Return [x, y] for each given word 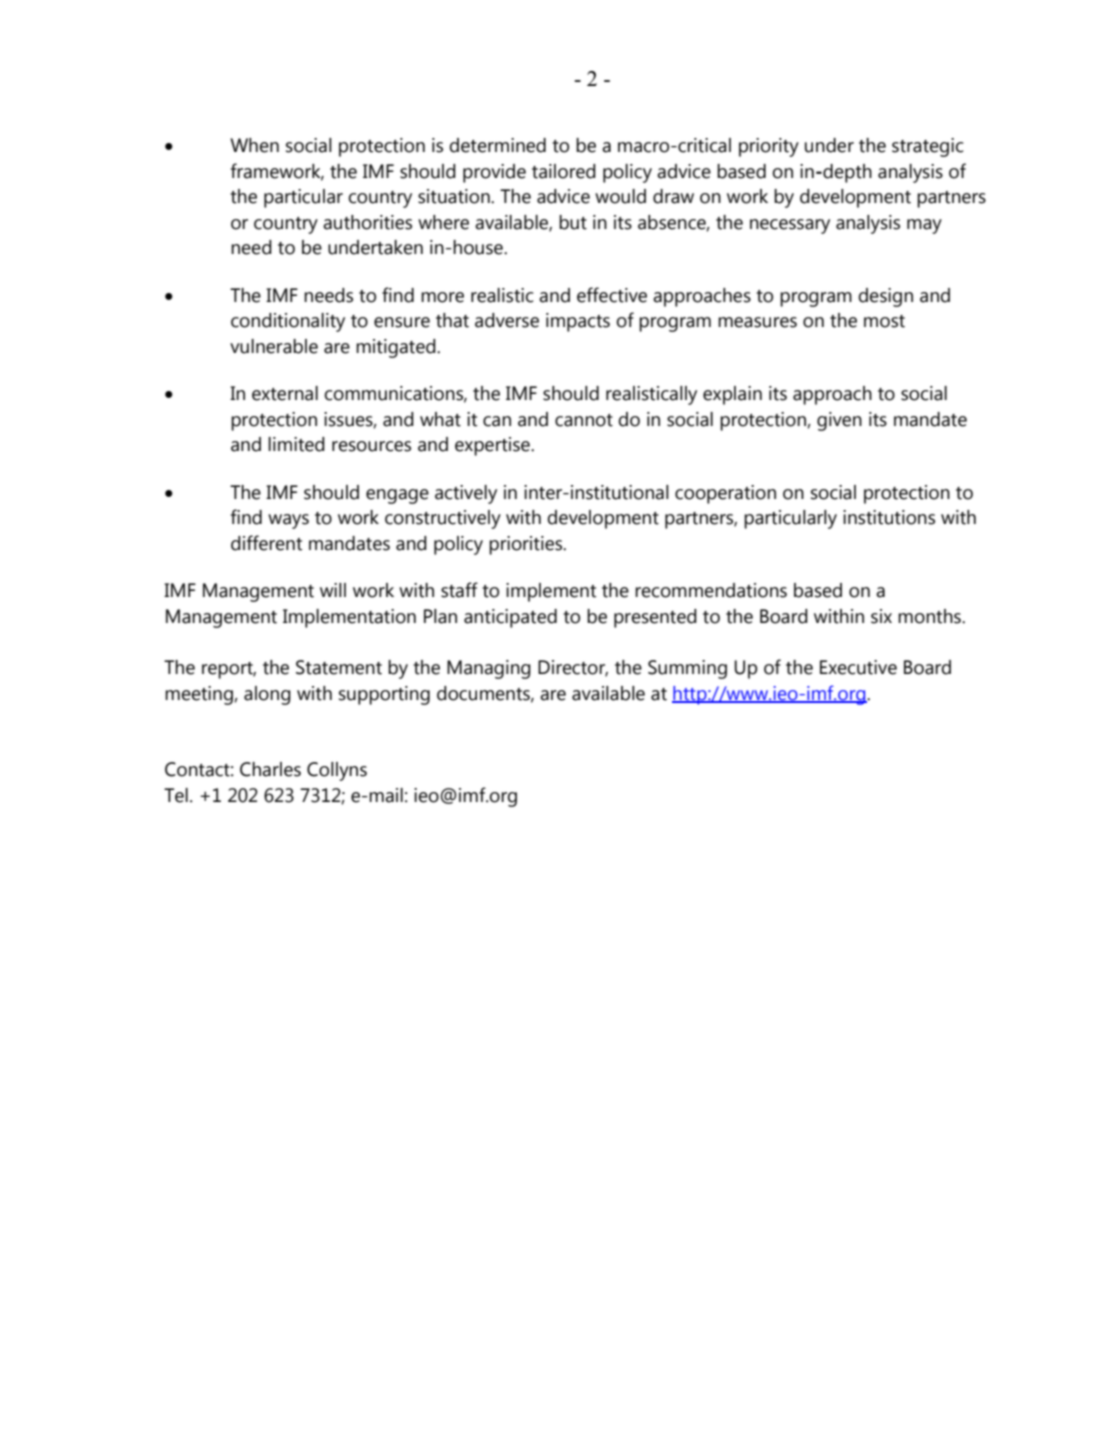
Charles [270, 769]
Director [573, 668]
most [884, 321]
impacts [578, 322]
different [266, 543]
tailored [564, 171]
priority [769, 147]
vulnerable [274, 346]
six [881, 616]
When [254, 145]
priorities [527, 545]
